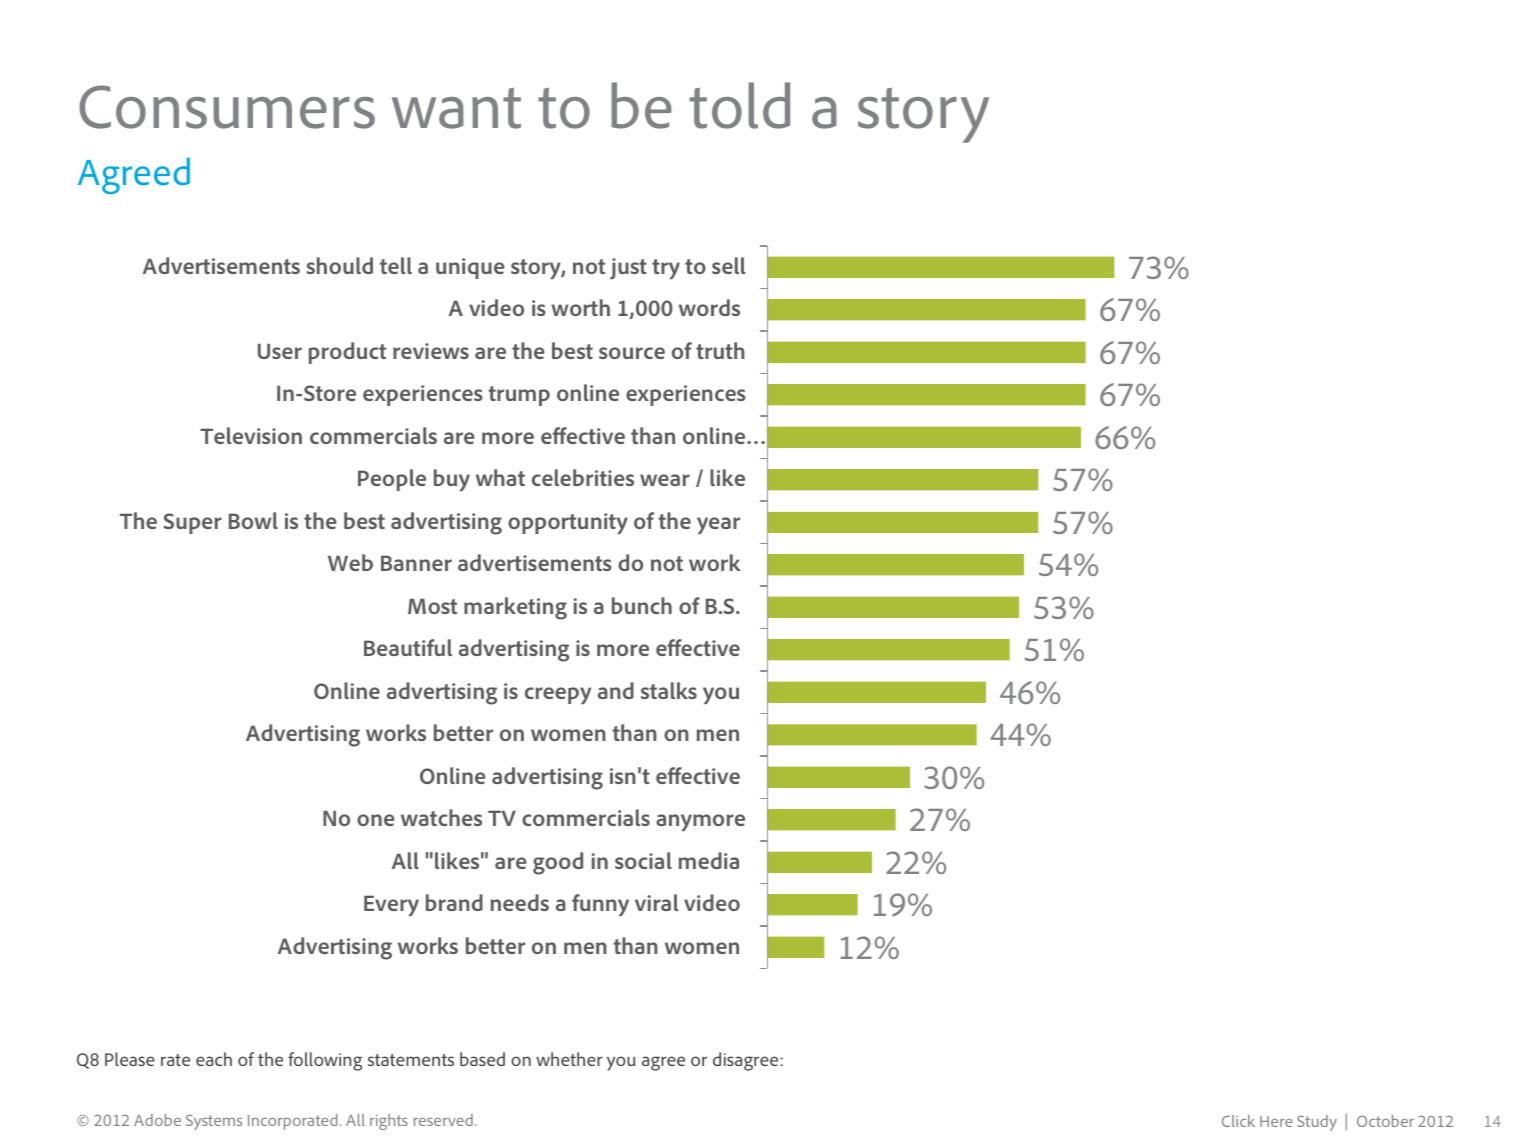  Describe the element at coordinates (642, 605) in the screenshot. I see `bunch` at that location.
